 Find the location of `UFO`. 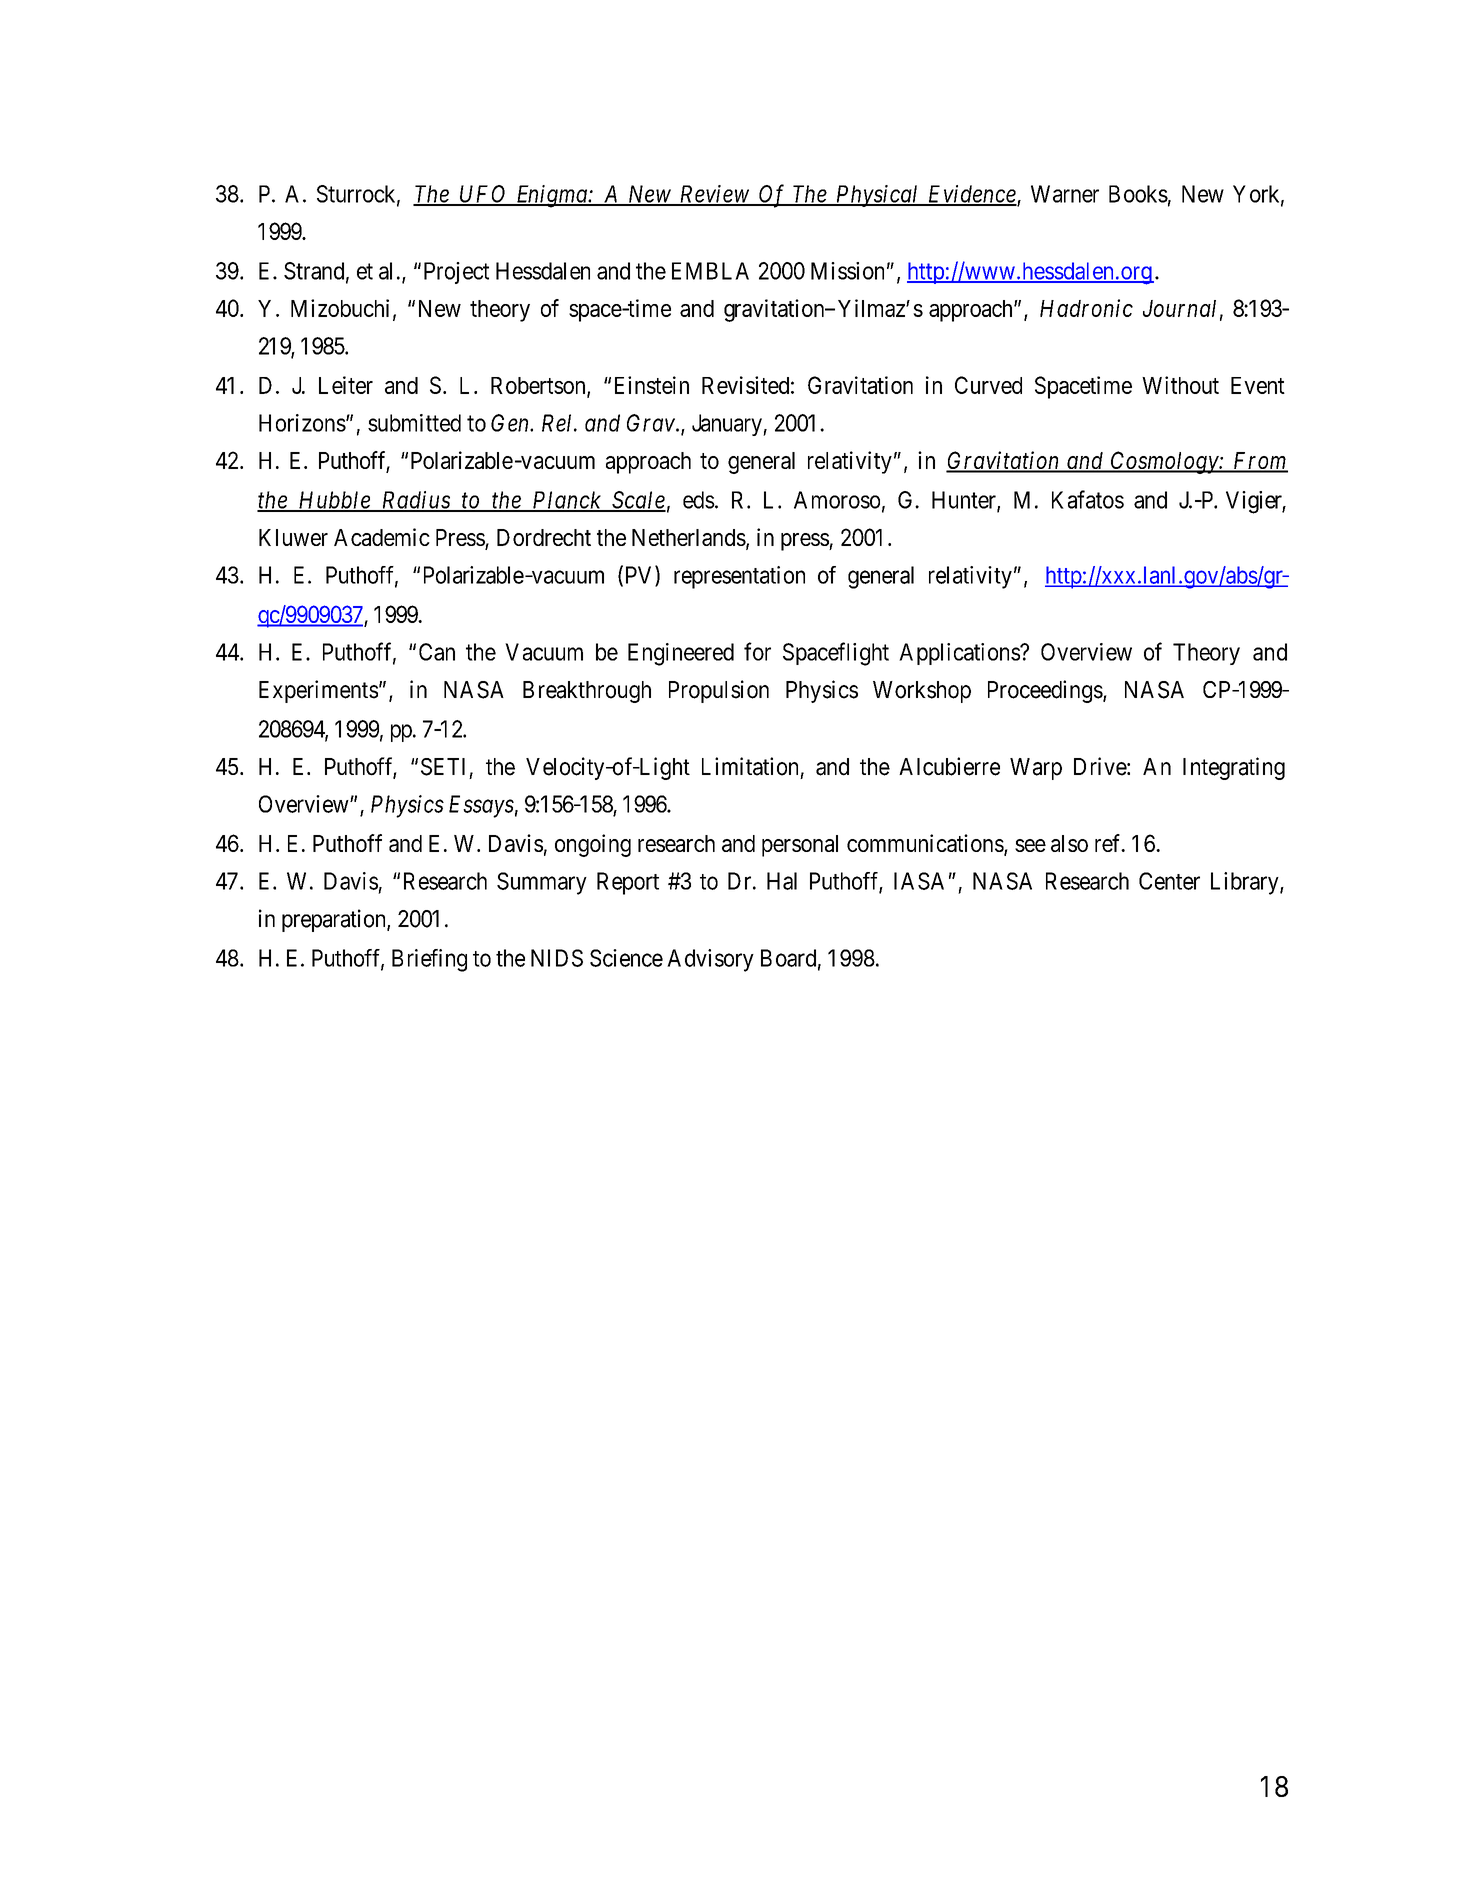

UFO is located at coordinates (483, 195).
